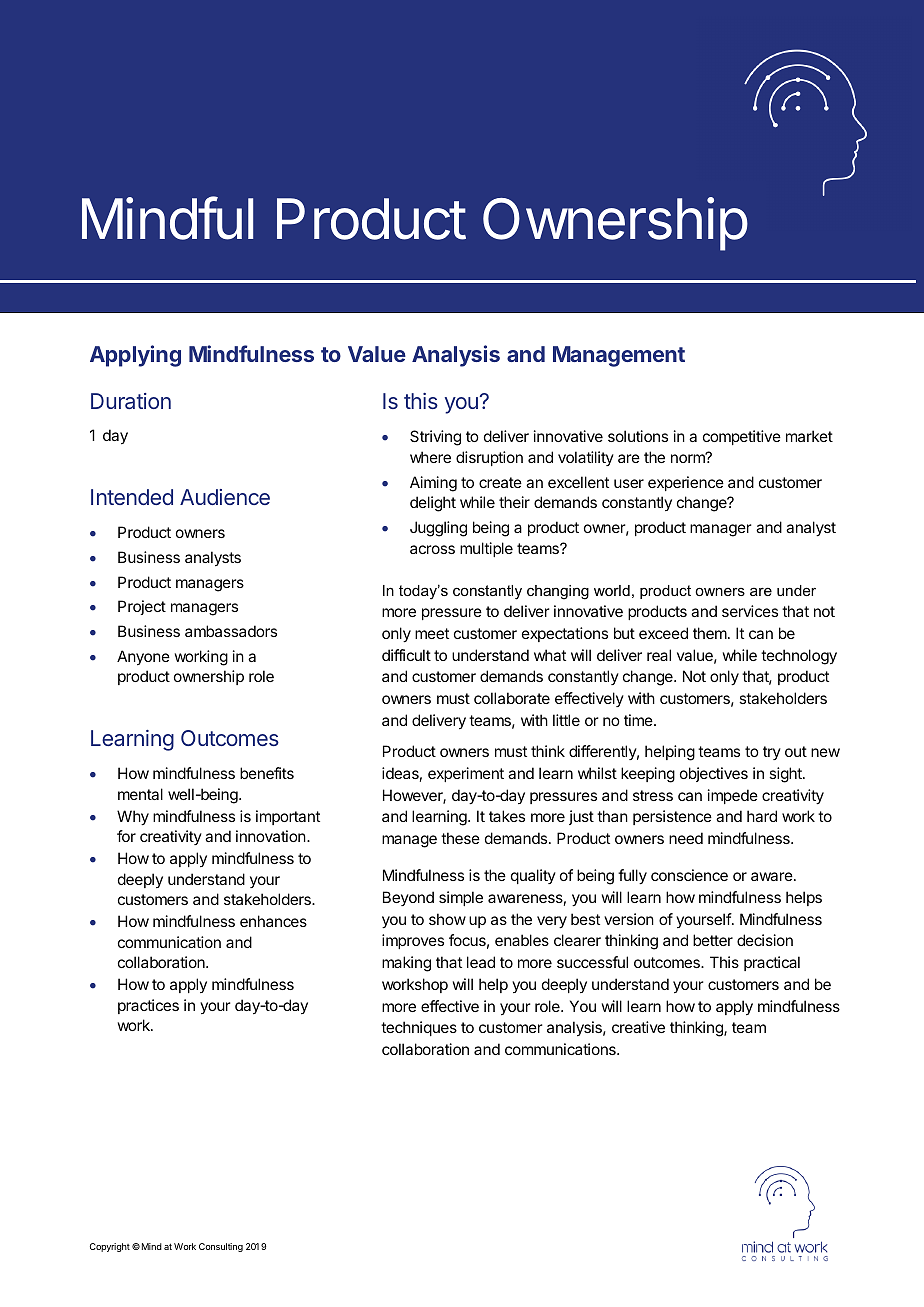  What do you see at coordinates (466, 774) in the screenshot?
I see `experiment` at bounding box center [466, 774].
